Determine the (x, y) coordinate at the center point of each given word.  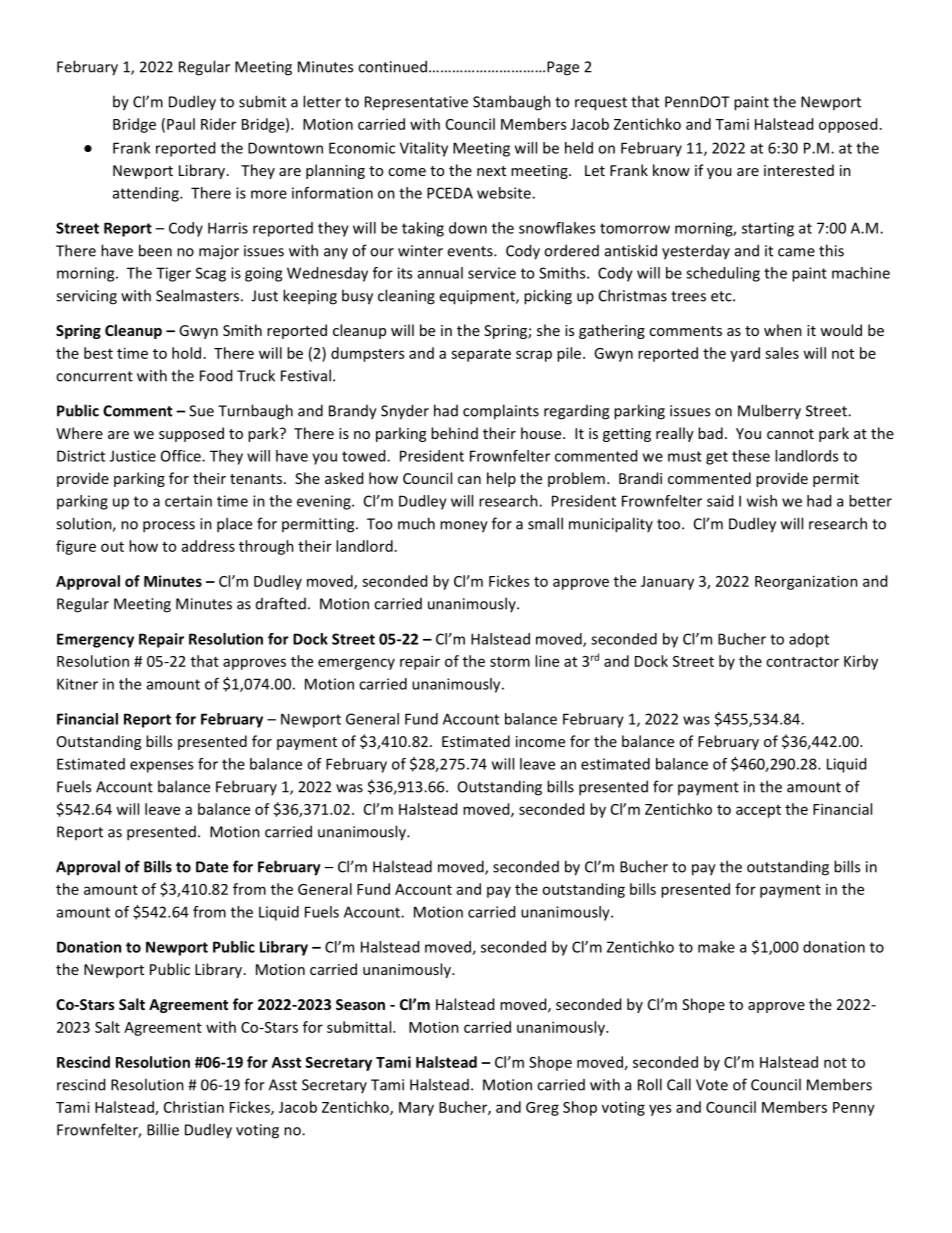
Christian (194, 1107)
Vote (712, 1085)
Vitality (424, 149)
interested (799, 170)
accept (758, 811)
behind (454, 433)
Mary (416, 1109)
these (751, 456)
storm (510, 662)
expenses (161, 767)
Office (182, 456)
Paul (181, 124)
